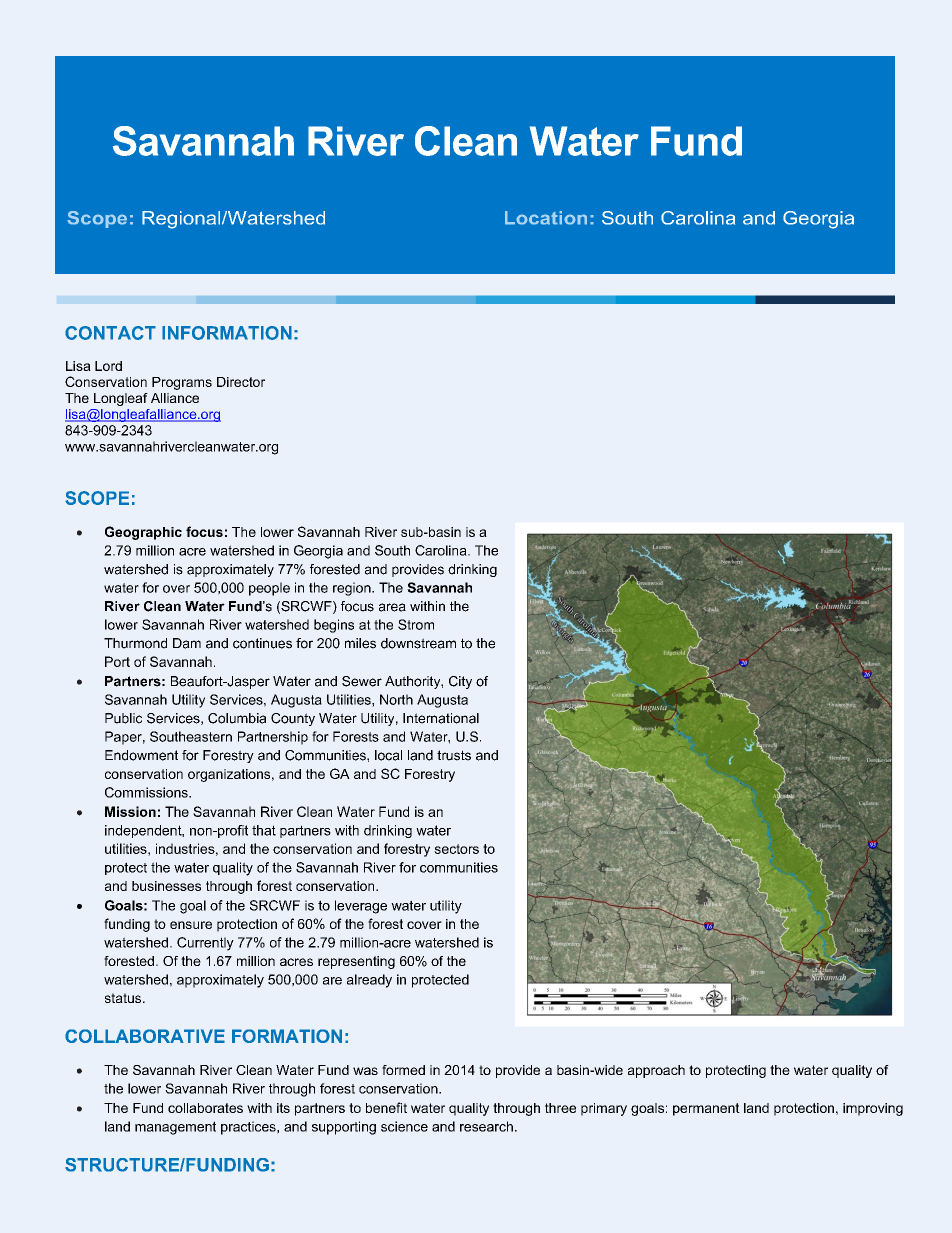 This screenshot has height=1233, width=952. Describe the element at coordinates (546, 218) in the screenshot. I see `Location` at that location.
